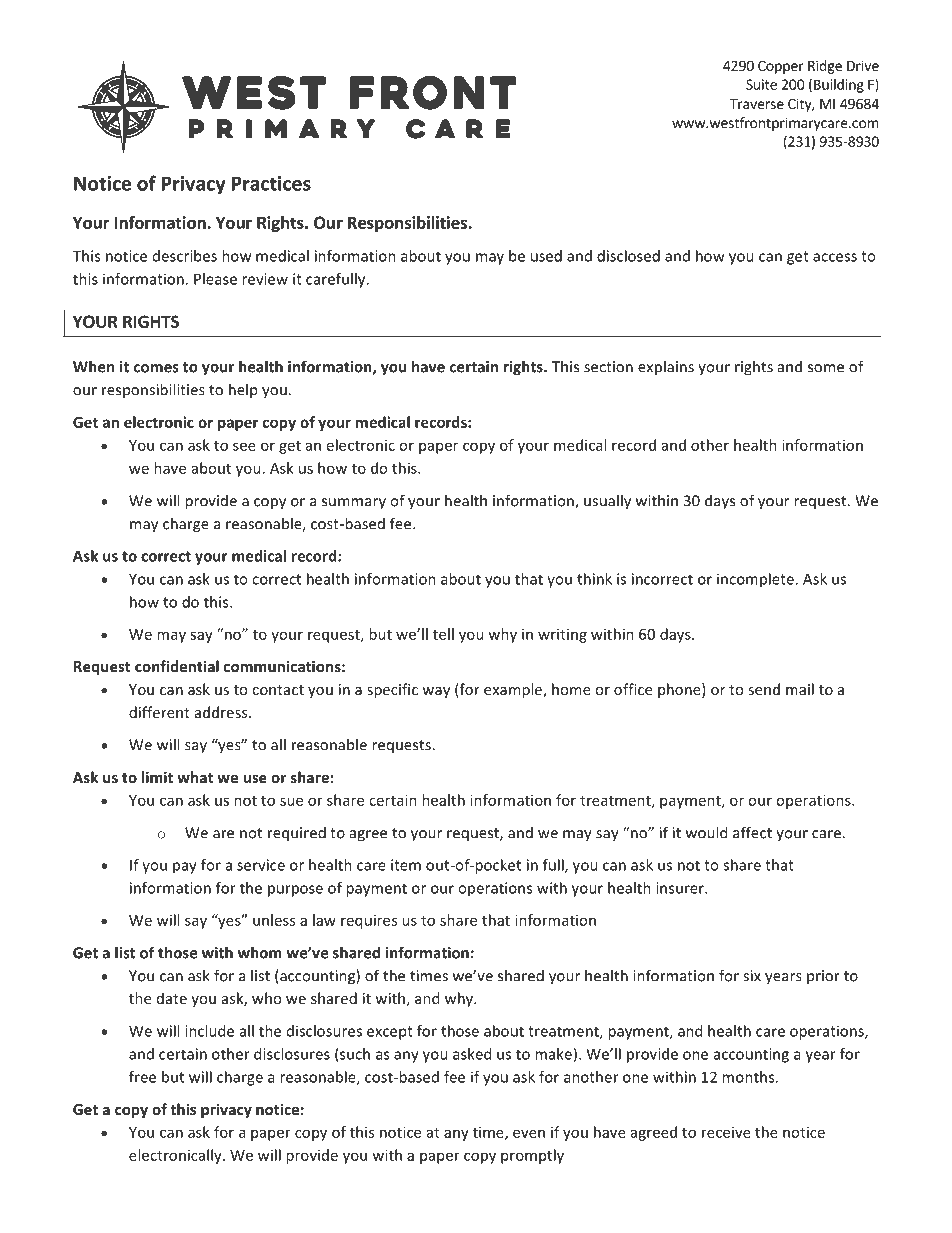  What do you see at coordinates (546, 256) in the screenshot?
I see `used` at bounding box center [546, 256].
